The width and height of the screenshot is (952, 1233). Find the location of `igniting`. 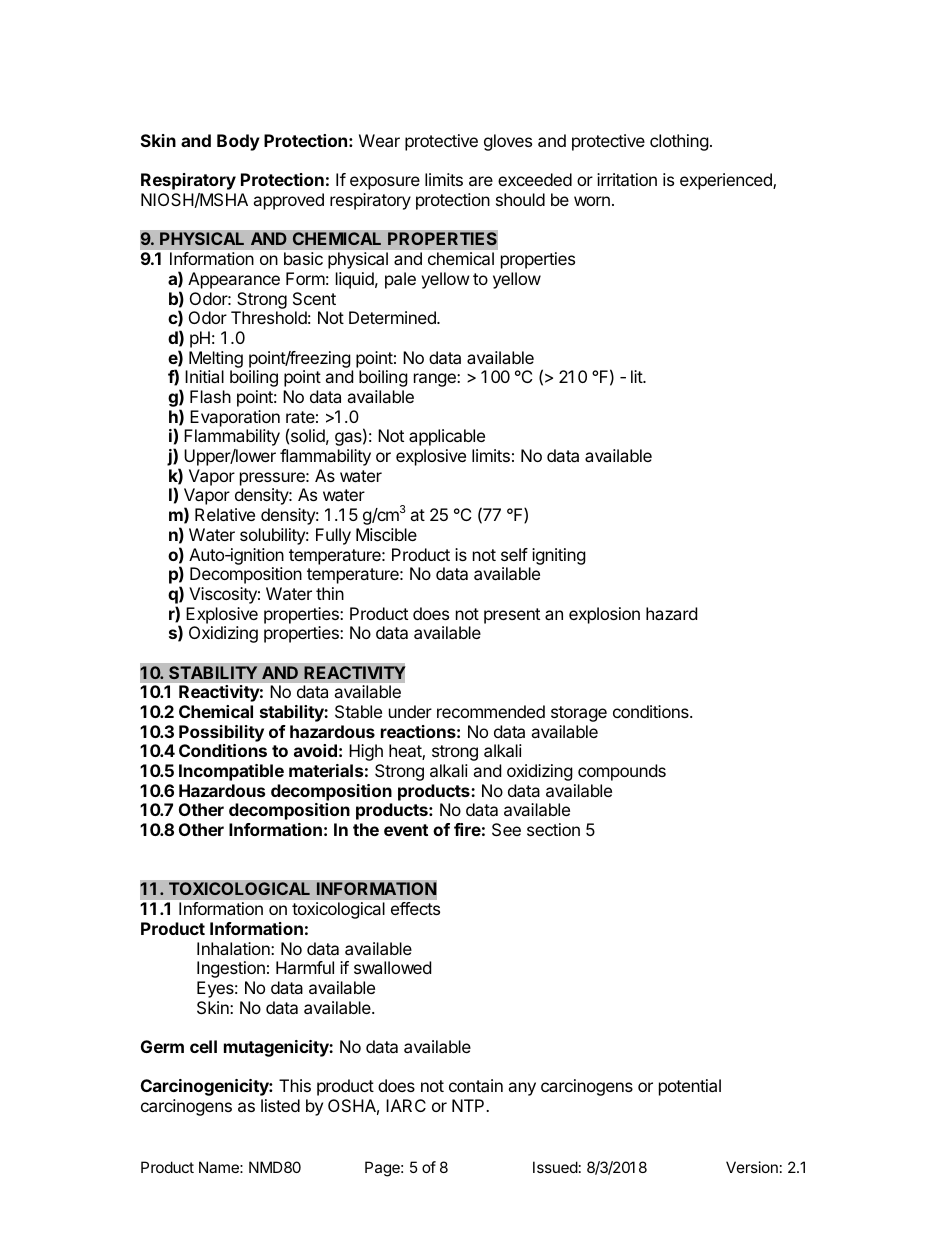

igniting is located at coordinates (559, 556).
